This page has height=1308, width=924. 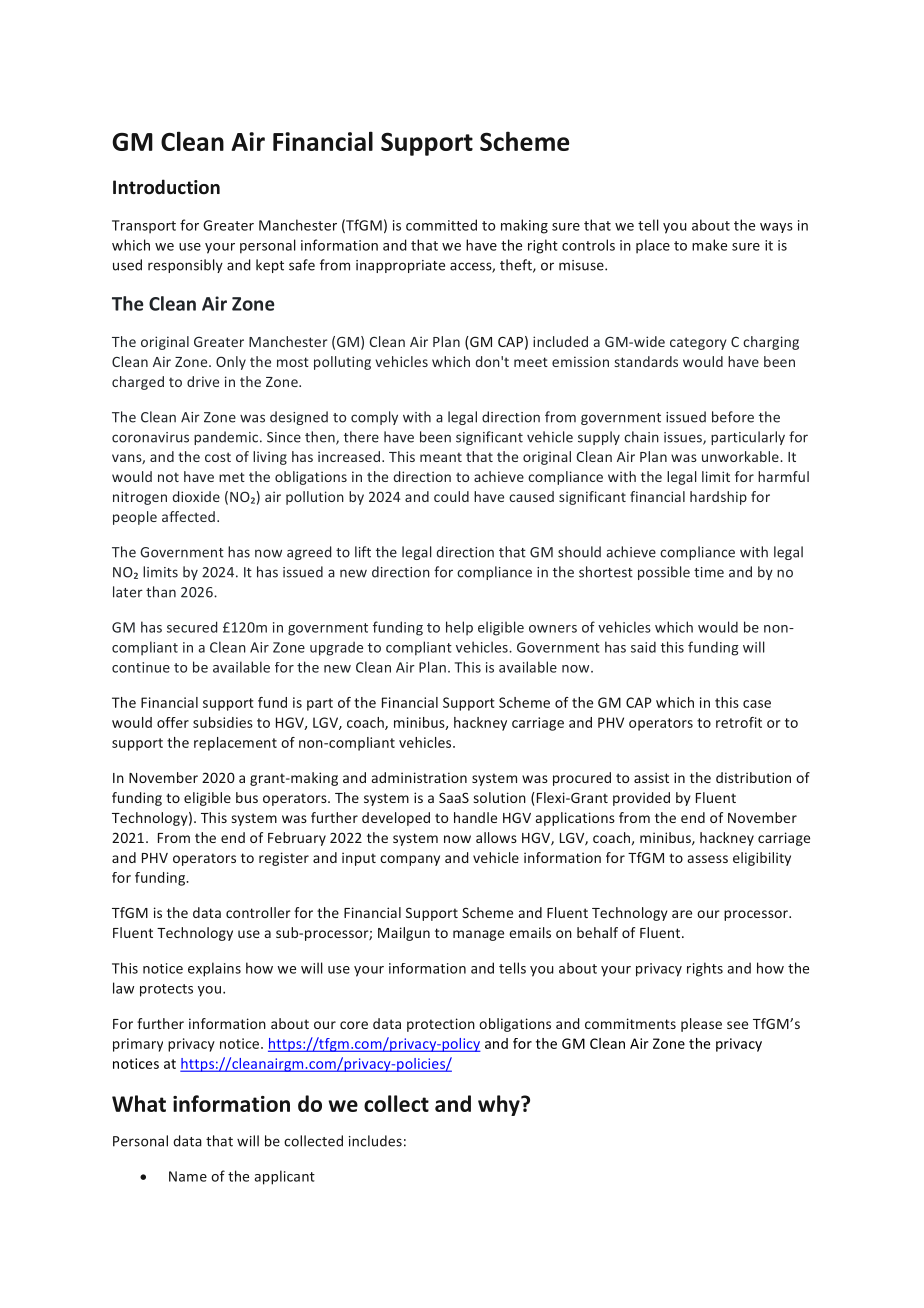 I want to click on committed, so click(x=441, y=225).
